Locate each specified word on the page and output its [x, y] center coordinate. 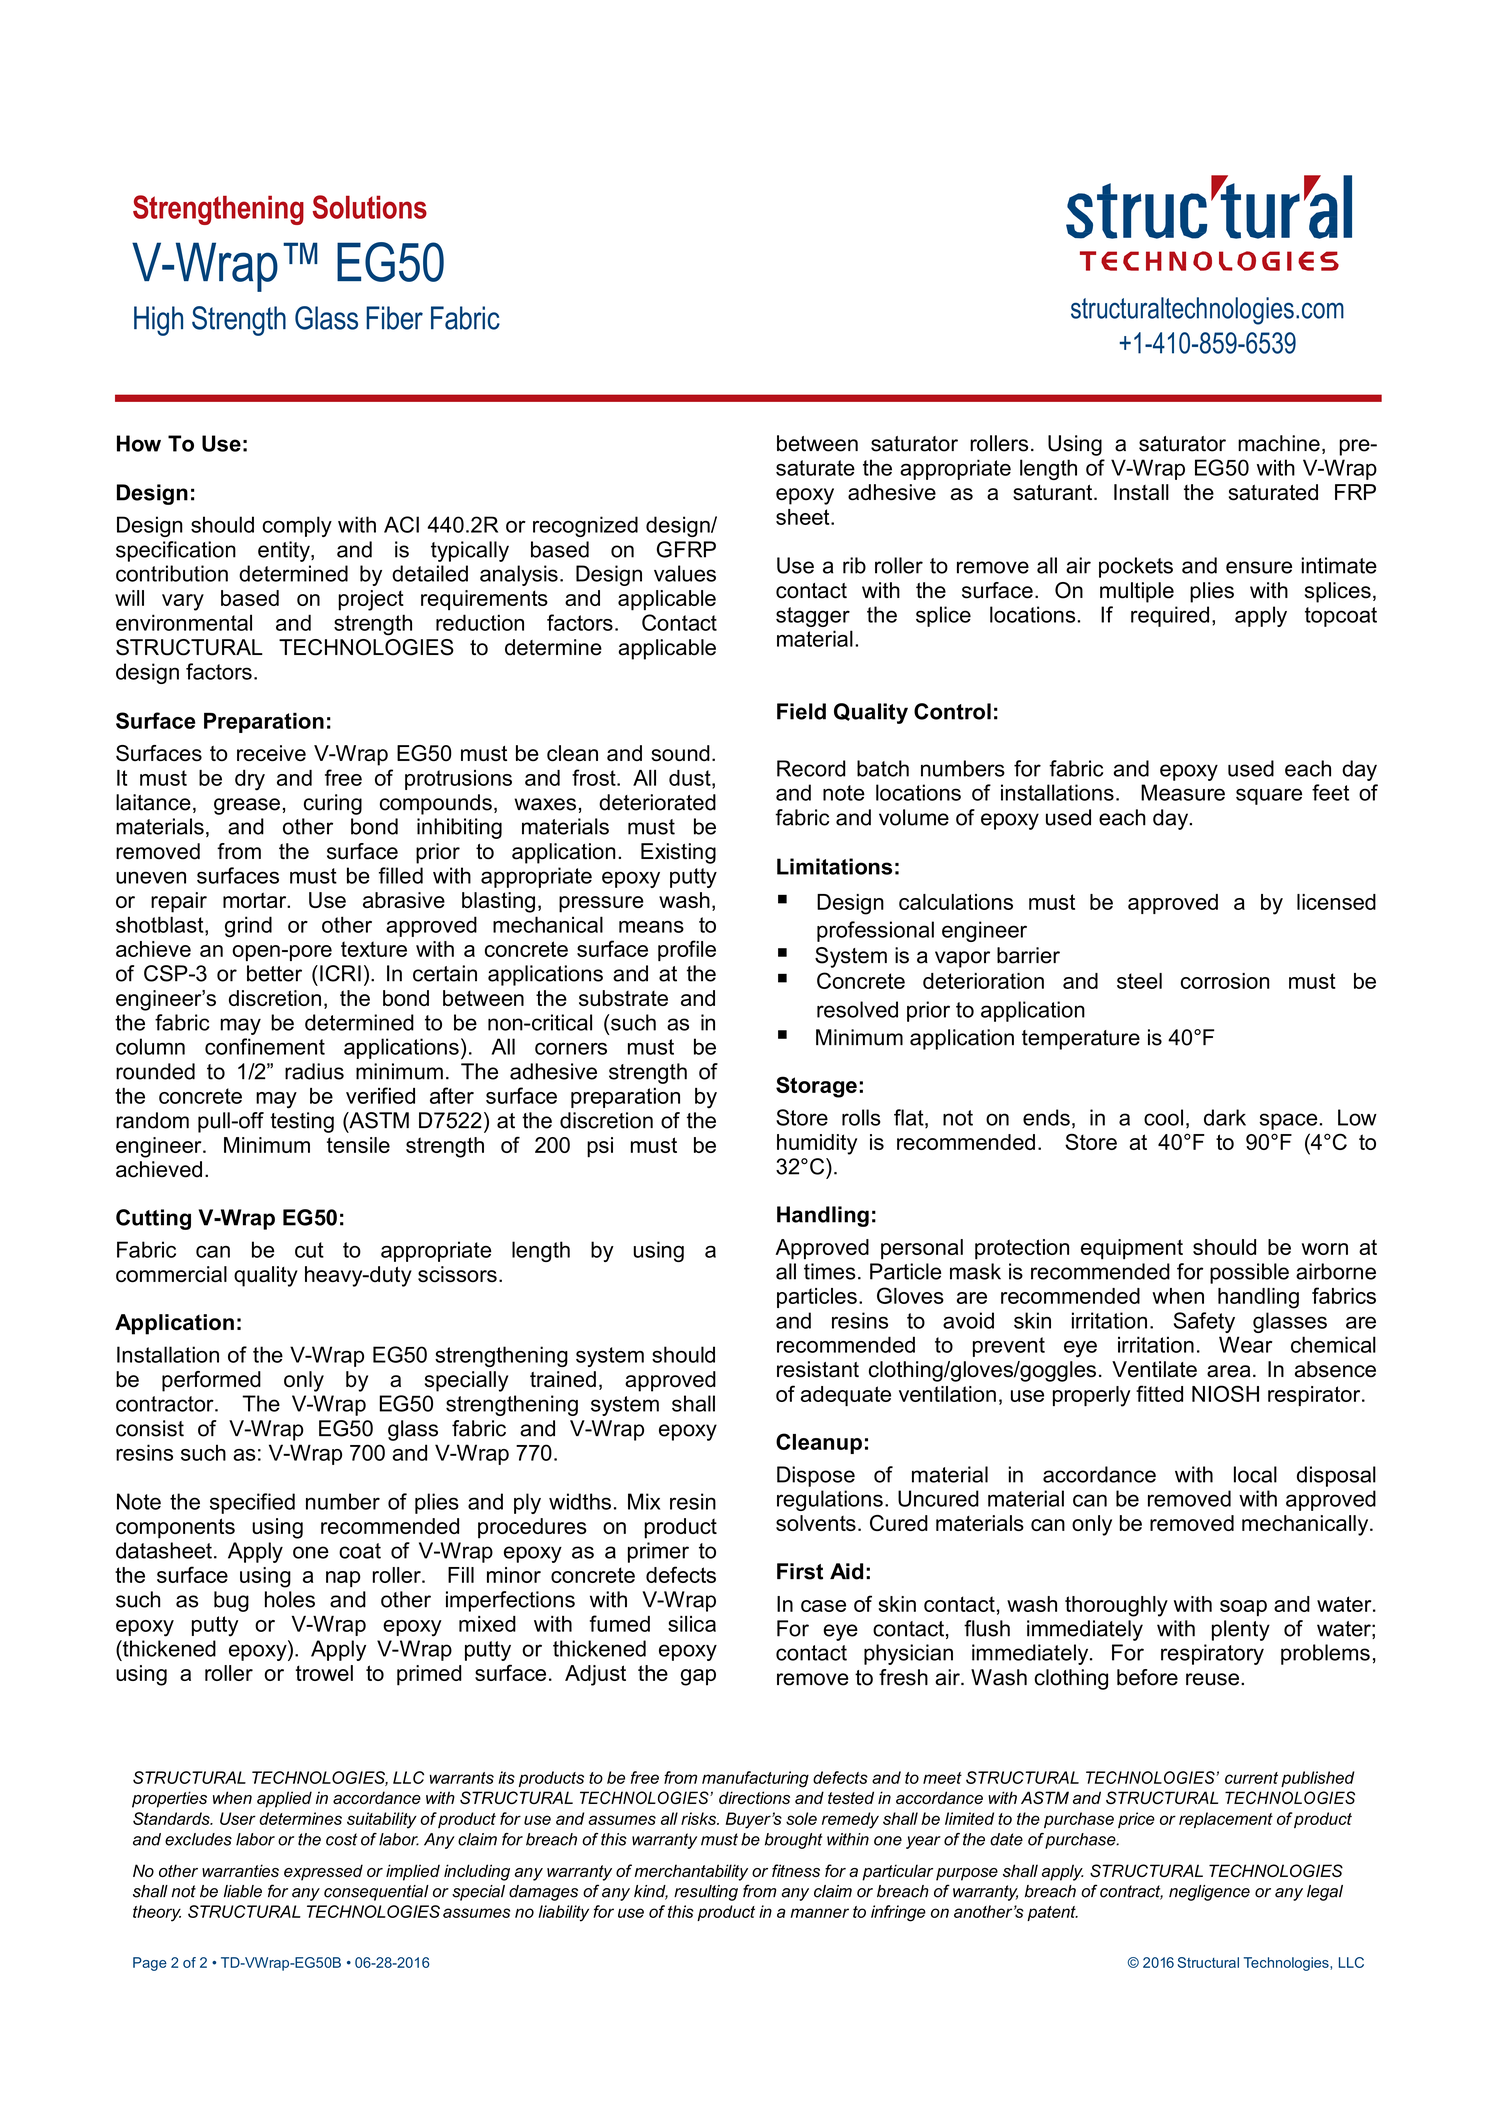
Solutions [370, 207]
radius [314, 1071]
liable [243, 1891]
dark [1225, 1117]
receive [271, 753]
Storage [816, 1087]
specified [252, 1503]
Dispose [816, 1476]
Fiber [394, 318]
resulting [706, 1893]
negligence [1209, 1893]
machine [1279, 443]
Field [801, 711]
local [1255, 1474]
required [1170, 616]
